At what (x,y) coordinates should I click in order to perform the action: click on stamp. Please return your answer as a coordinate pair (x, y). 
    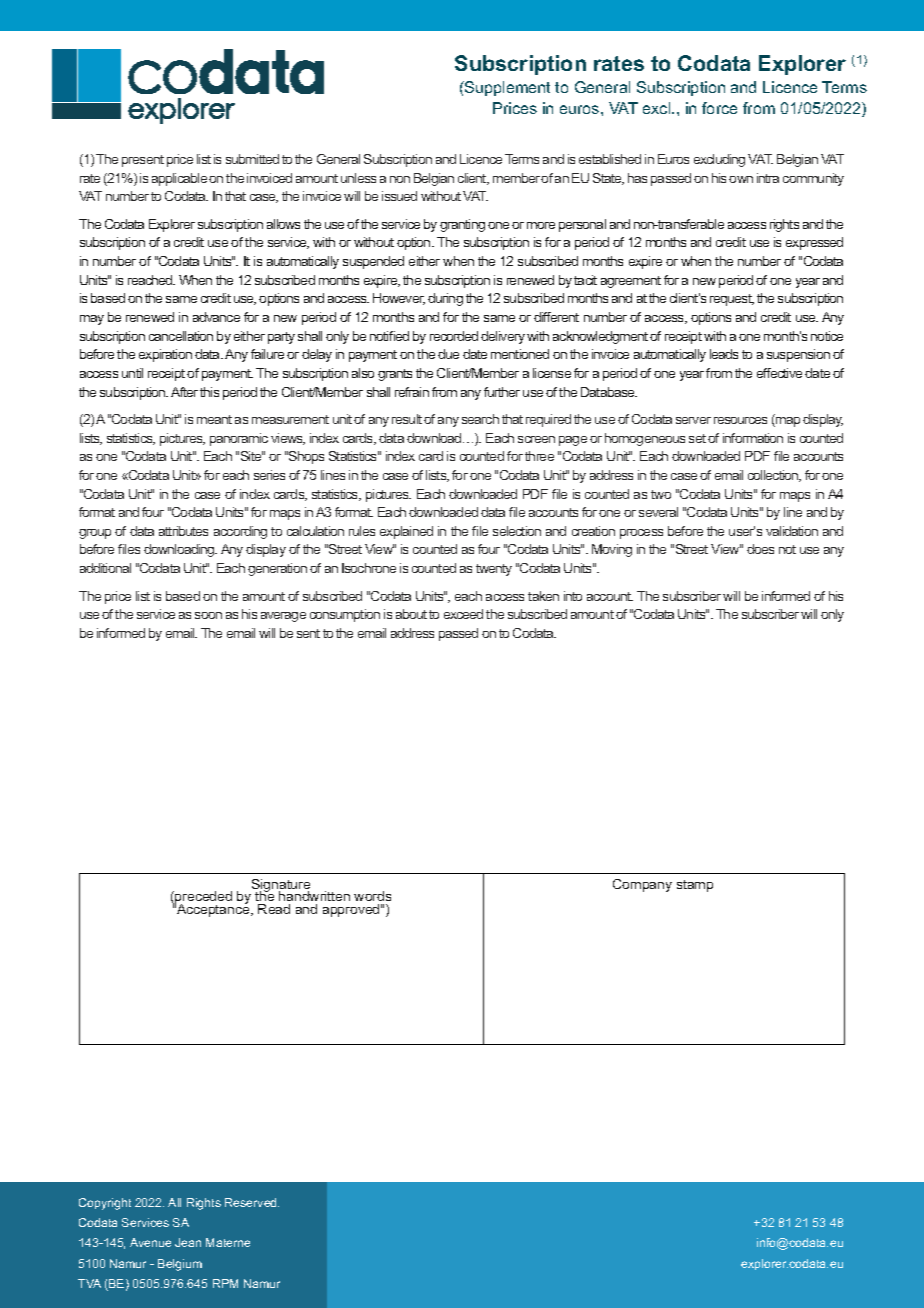
    Looking at the image, I should click on (695, 886).
